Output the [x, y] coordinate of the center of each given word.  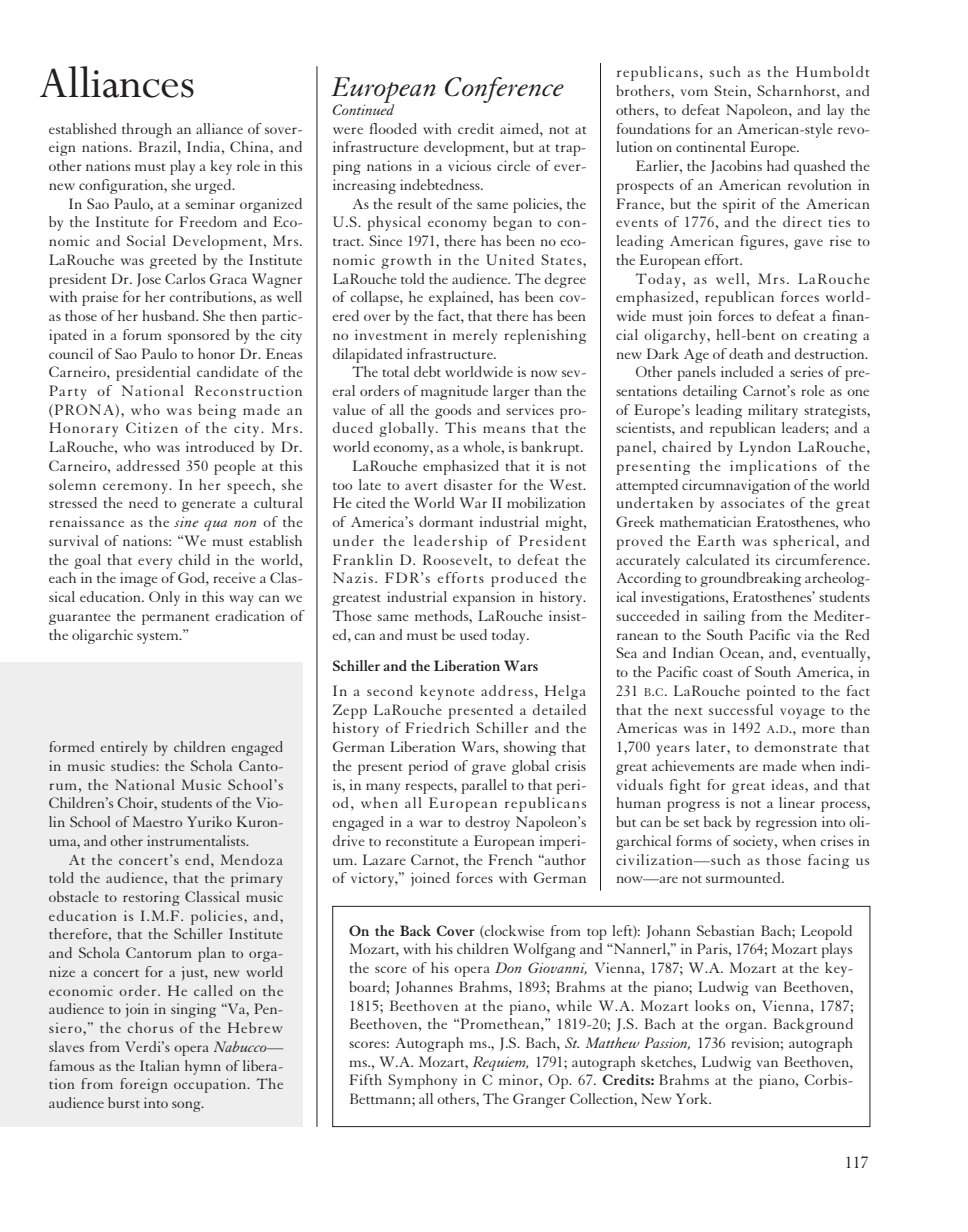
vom [694, 92]
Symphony [422, 1081]
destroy [487, 823]
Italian [160, 1065]
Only [164, 598]
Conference [504, 90]
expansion [484, 598]
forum [142, 334]
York [693, 1098]
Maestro [157, 821]
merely [475, 336]
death [746, 353]
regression [786, 823]
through [147, 130]
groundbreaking [750, 579]
